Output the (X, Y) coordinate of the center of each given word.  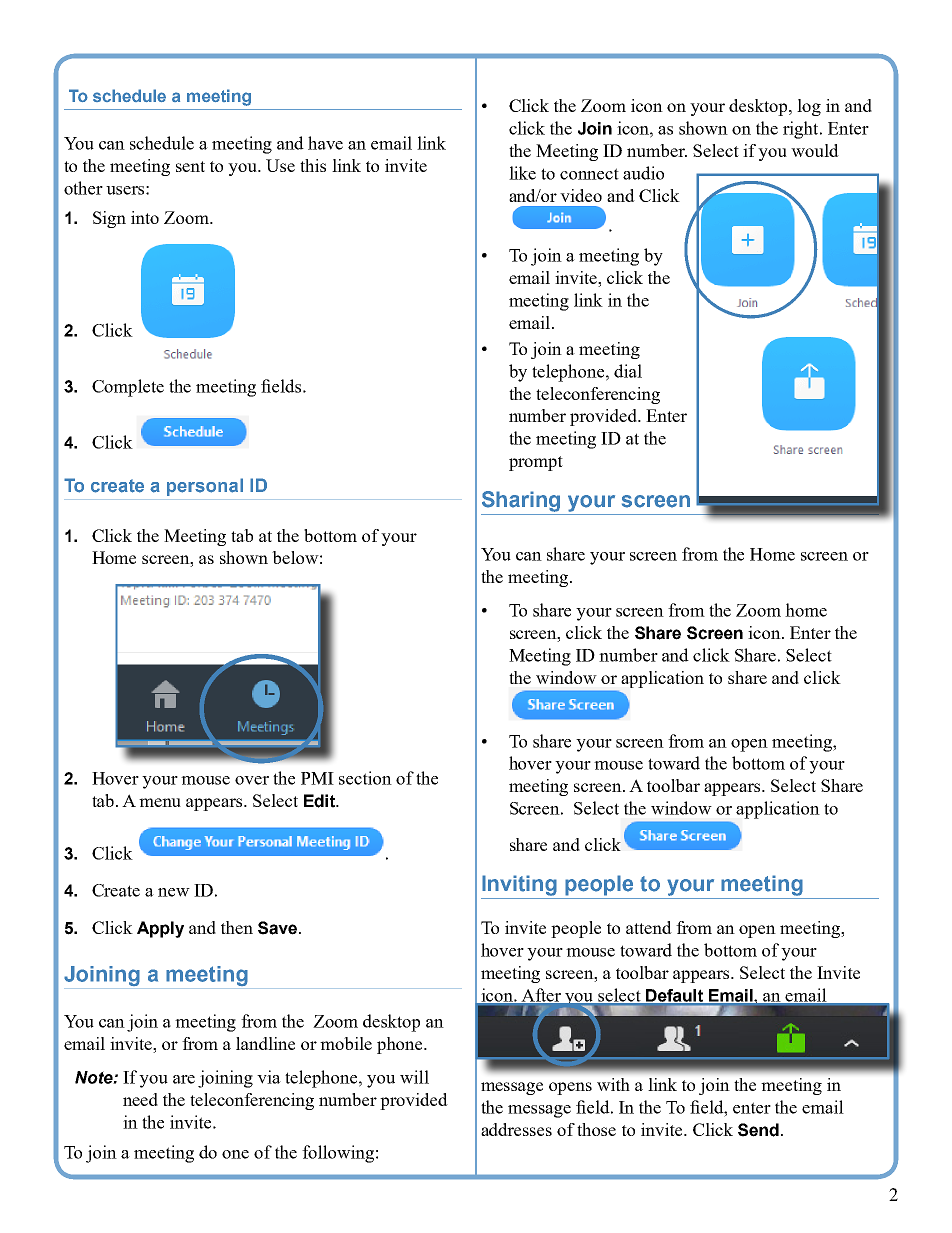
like (522, 173)
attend (649, 927)
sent (190, 166)
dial (628, 371)
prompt (536, 463)
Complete (128, 388)
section (365, 778)
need (140, 1099)
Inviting (519, 885)
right (802, 130)
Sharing (521, 501)
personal (205, 487)
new (174, 892)
